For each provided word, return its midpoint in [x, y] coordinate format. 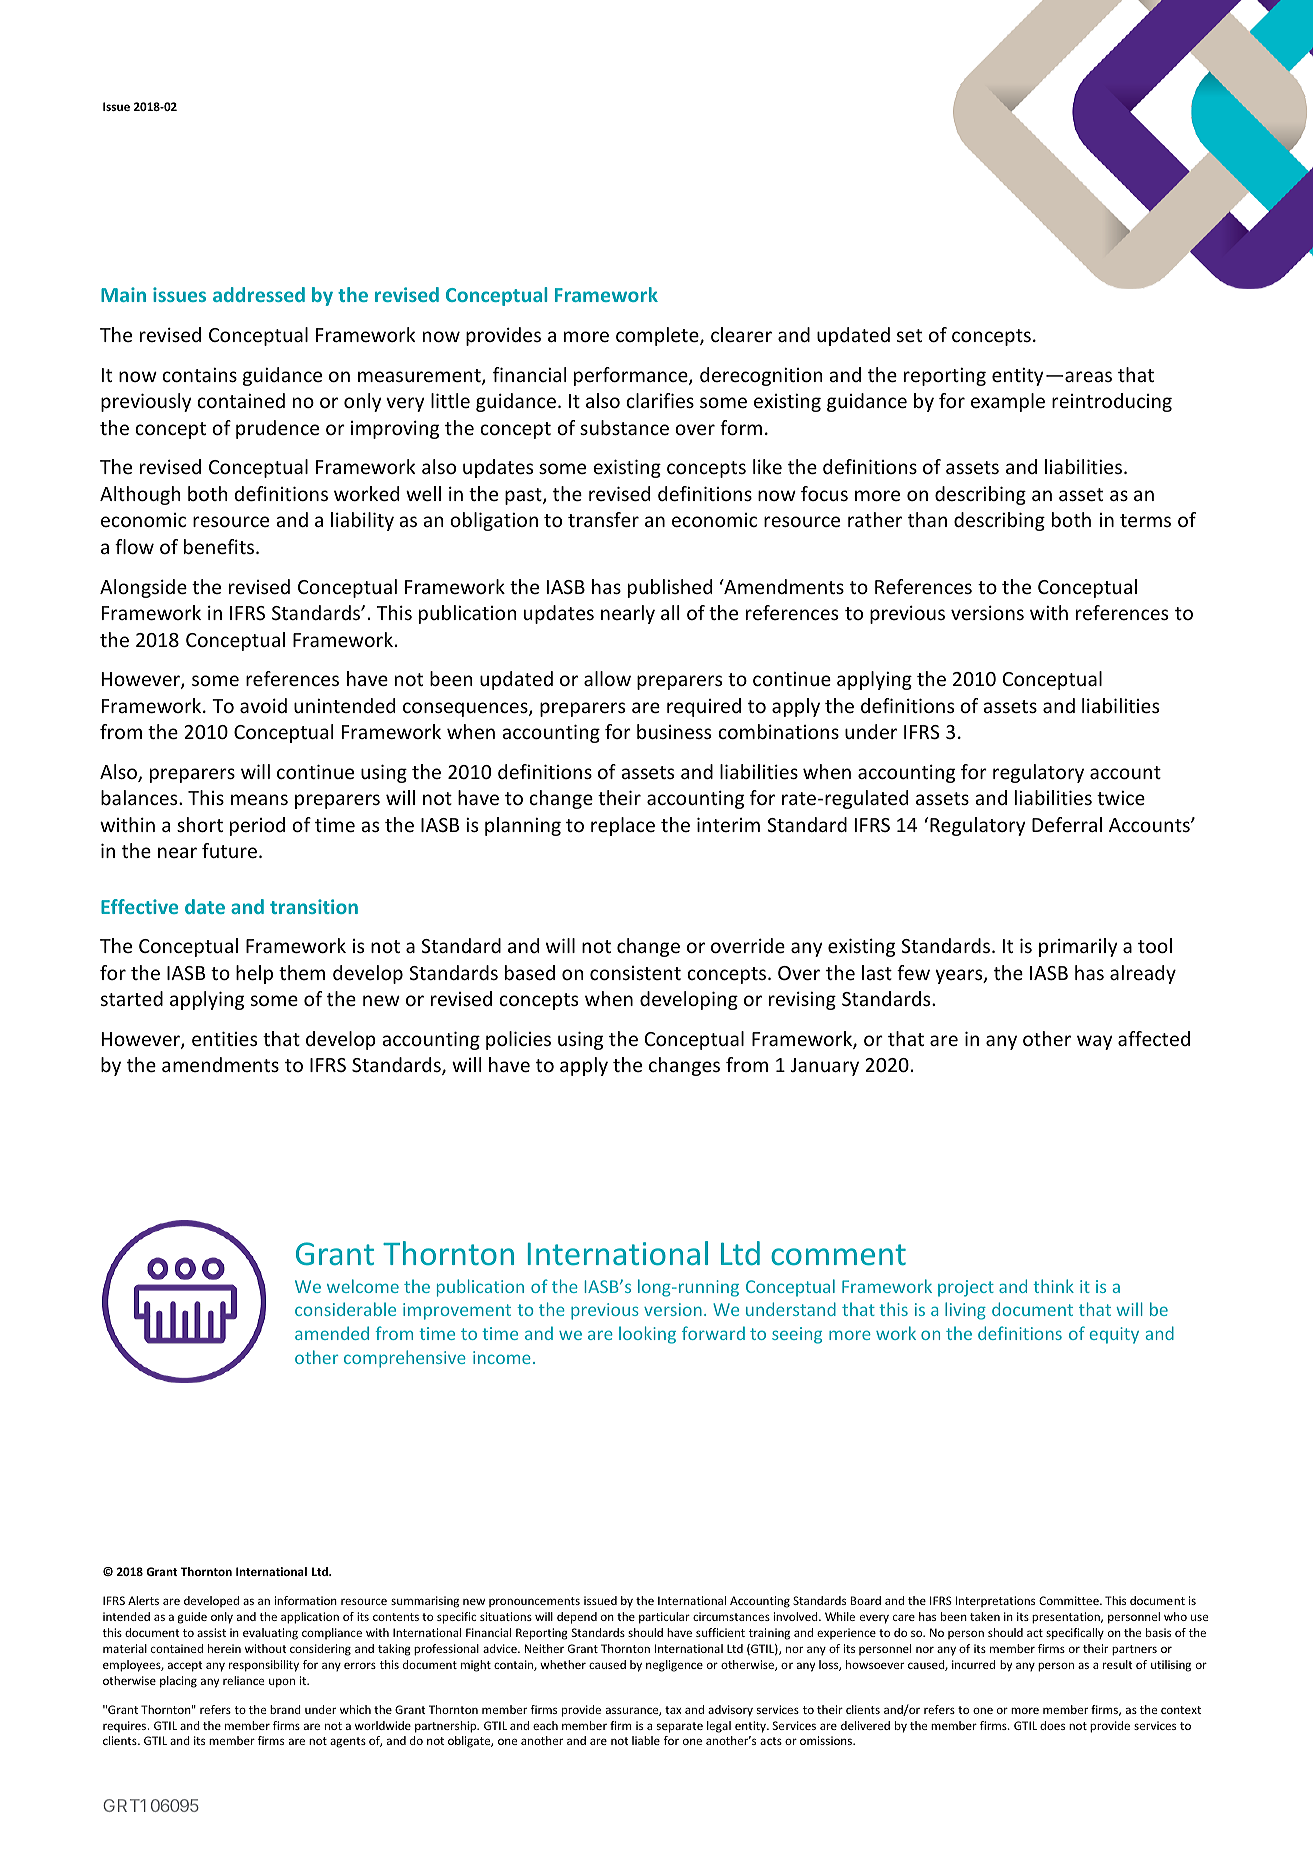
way [1095, 1042]
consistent [635, 973]
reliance [243, 1680]
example [1008, 402]
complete [658, 336]
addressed [259, 294]
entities [224, 1038]
